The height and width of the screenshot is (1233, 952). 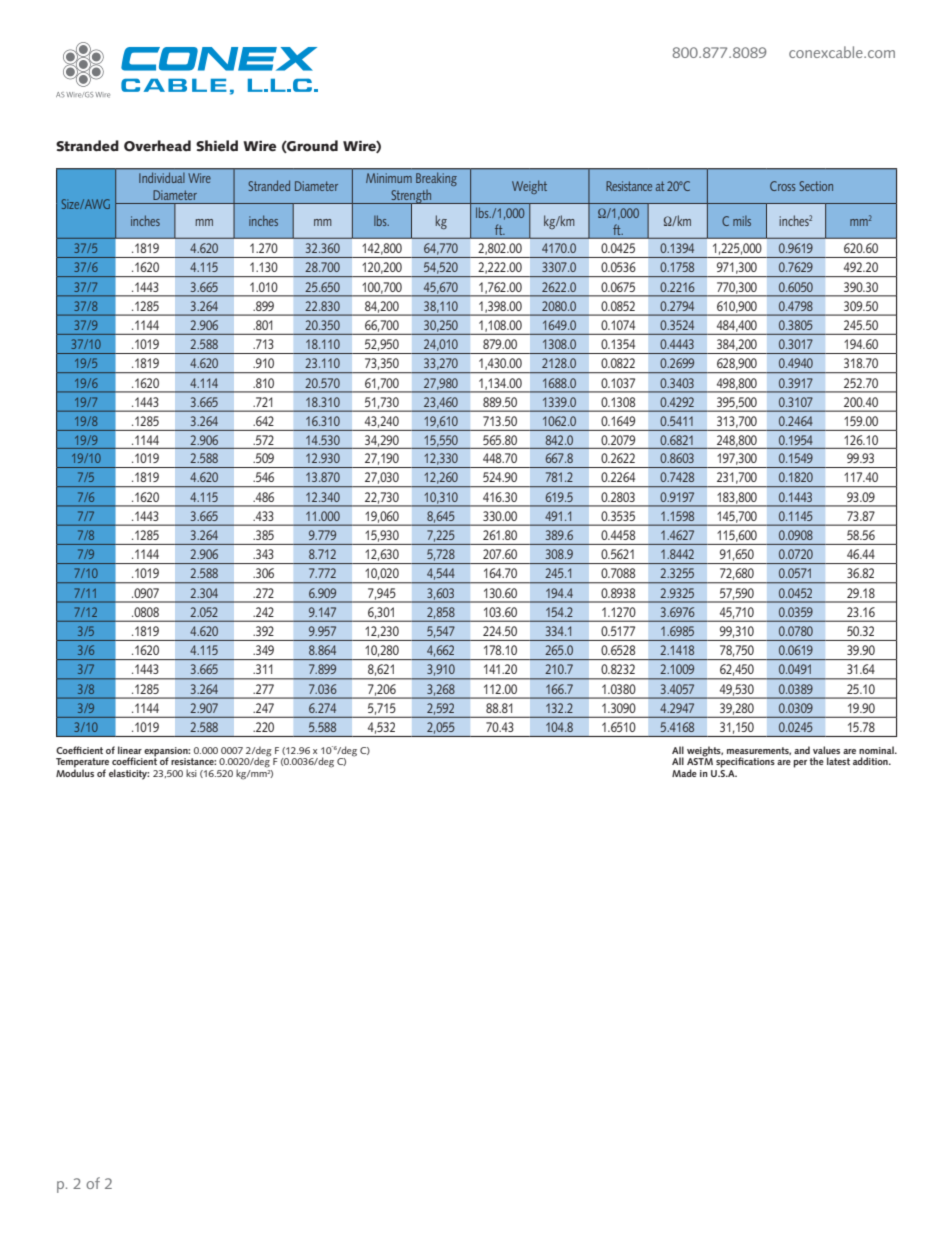 I want to click on mils, so click(x=742, y=221).
